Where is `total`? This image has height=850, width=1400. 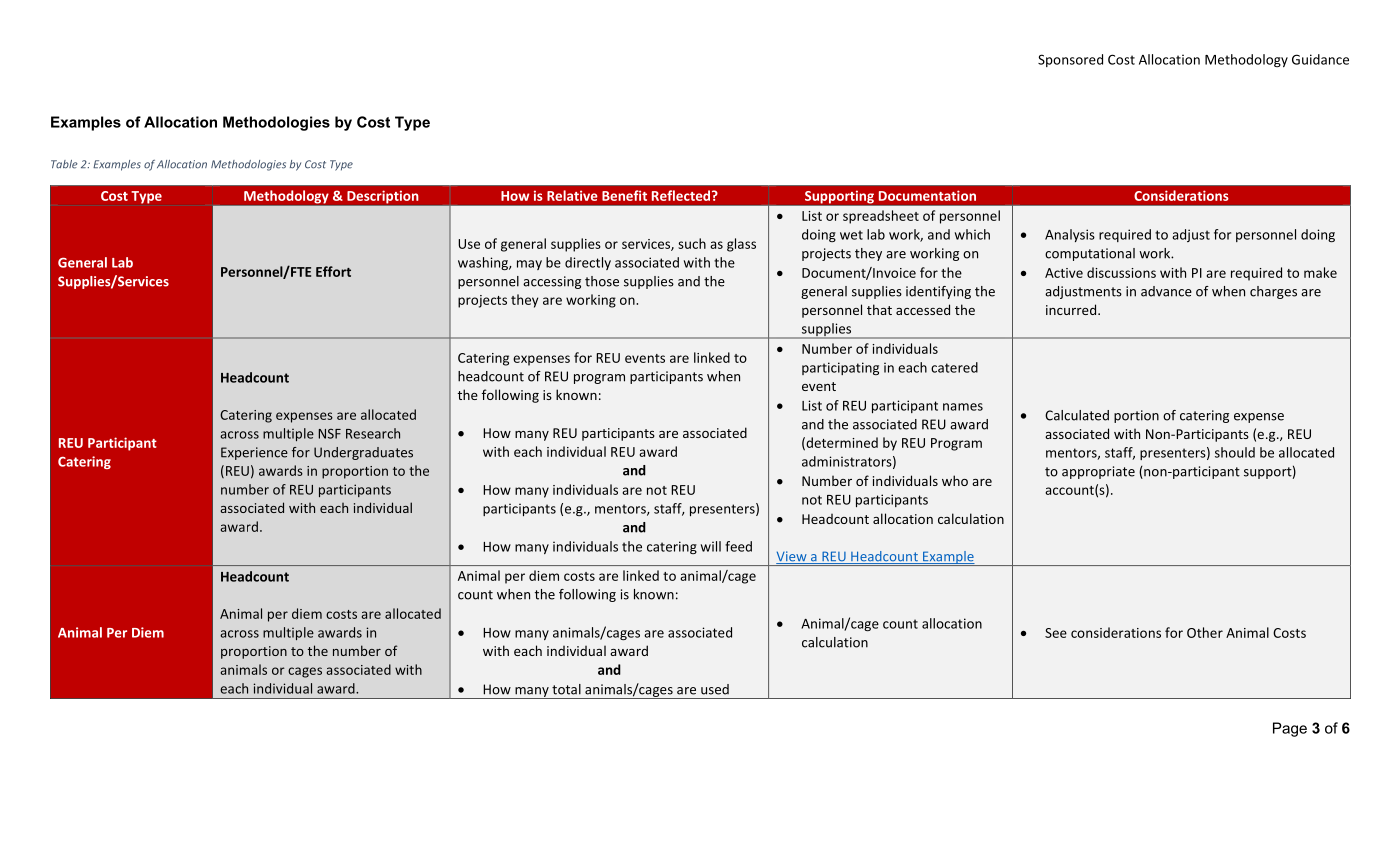 total is located at coordinates (566, 689).
